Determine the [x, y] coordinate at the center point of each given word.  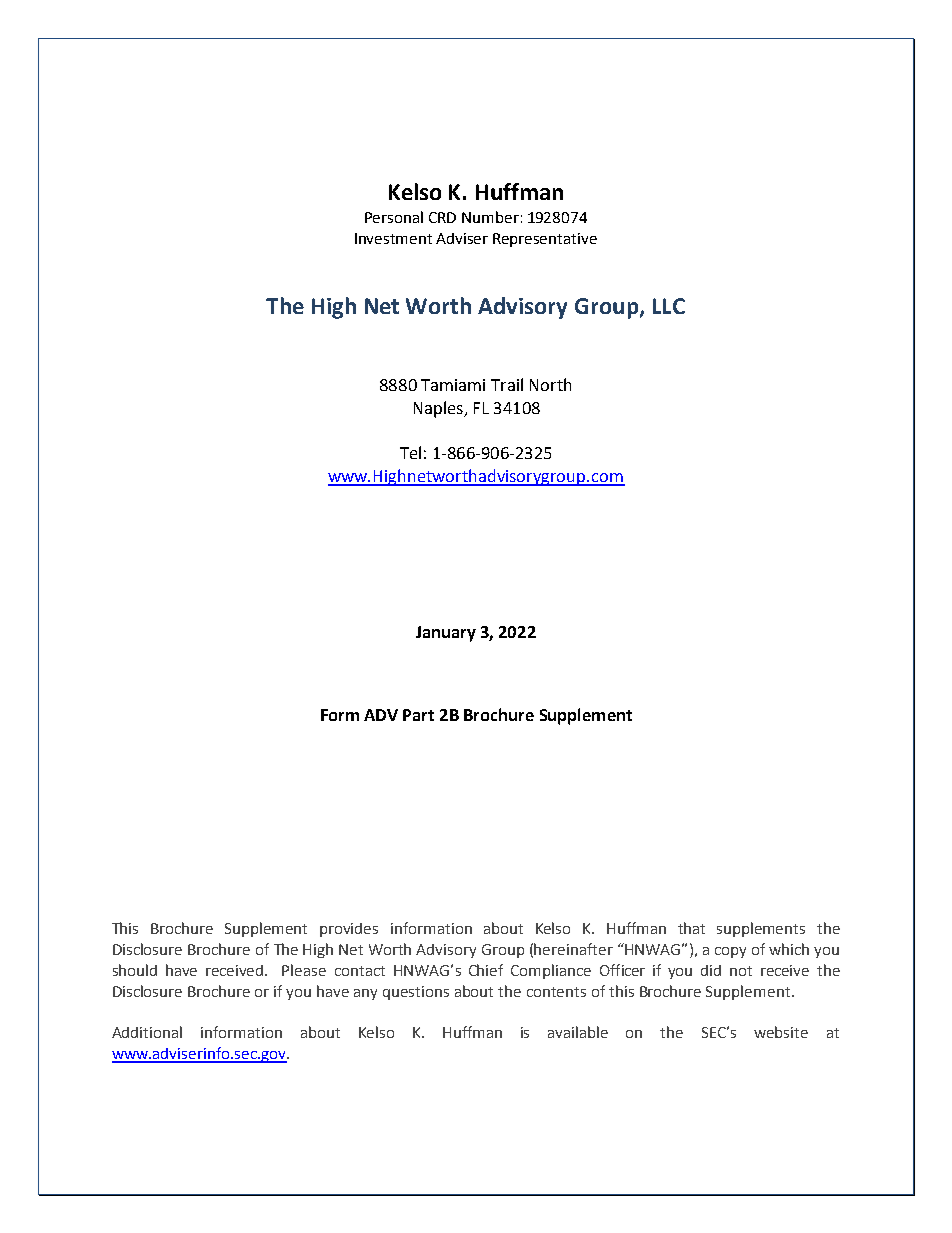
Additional [147, 1032]
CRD [442, 217]
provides [349, 930]
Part [418, 715]
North [550, 384]
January [446, 634]
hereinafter [573, 949]
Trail [507, 384]
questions [416, 993]
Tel [410, 452]
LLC [669, 306]
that [691, 928]
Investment [393, 238]
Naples [439, 409]
